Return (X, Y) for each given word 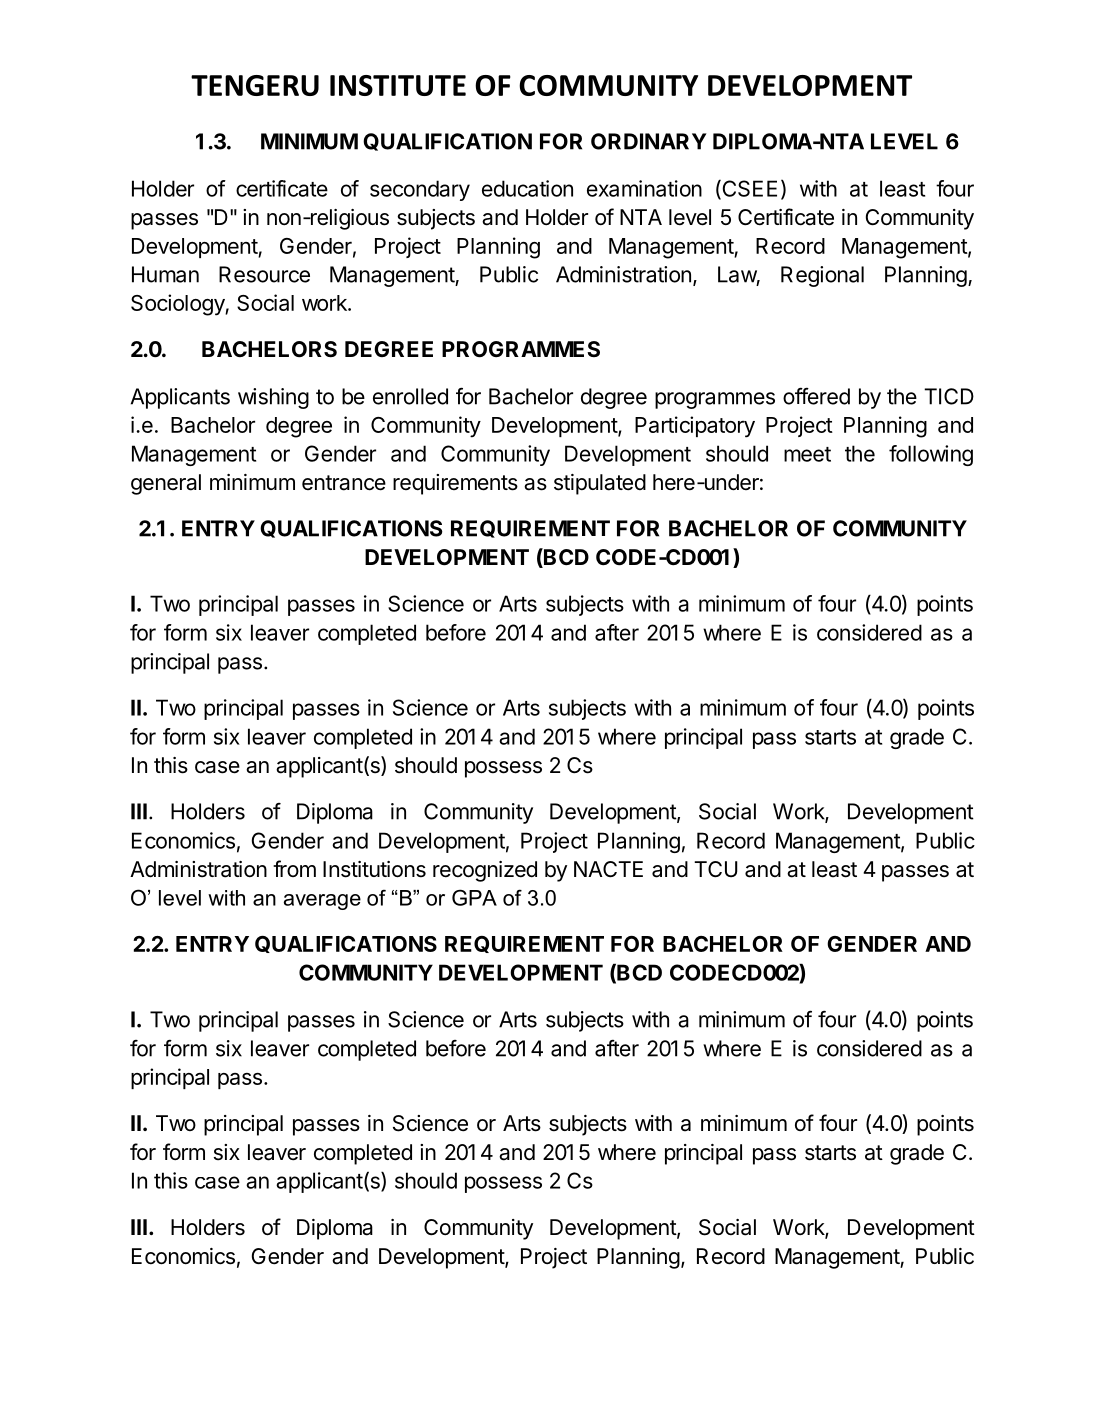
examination (644, 188)
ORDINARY (649, 141)
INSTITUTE (398, 85)
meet (807, 454)
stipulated (600, 484)
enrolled (410, 396)
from (294, 868)
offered (816, 396)
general (166, 484)
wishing (273, 398)
